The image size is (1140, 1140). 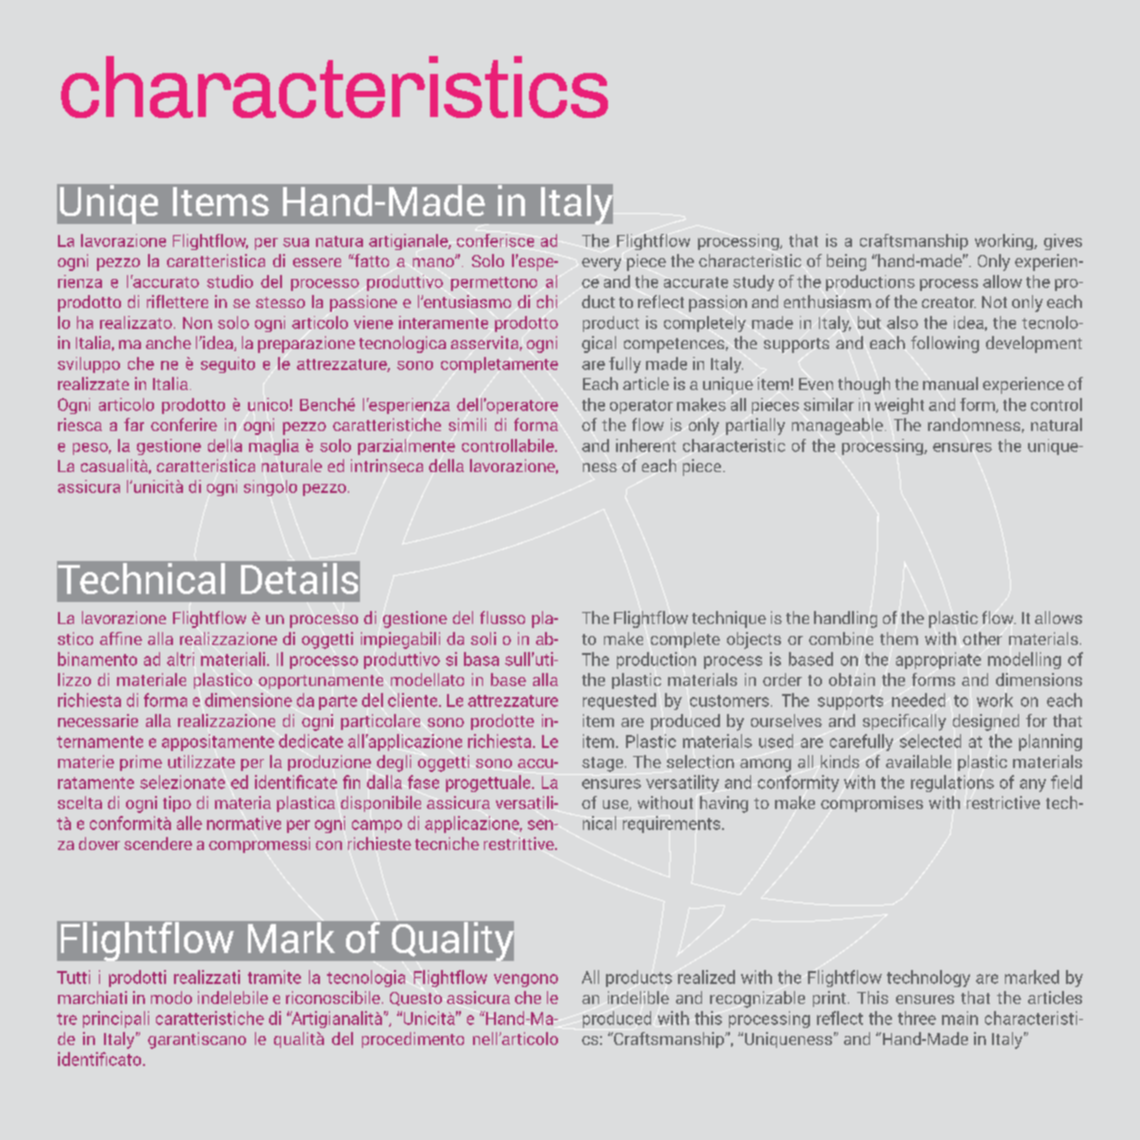 What do you see at coordinates (601, 264) in the screenshot?
I see `every` at bounding box center [601, 264].
